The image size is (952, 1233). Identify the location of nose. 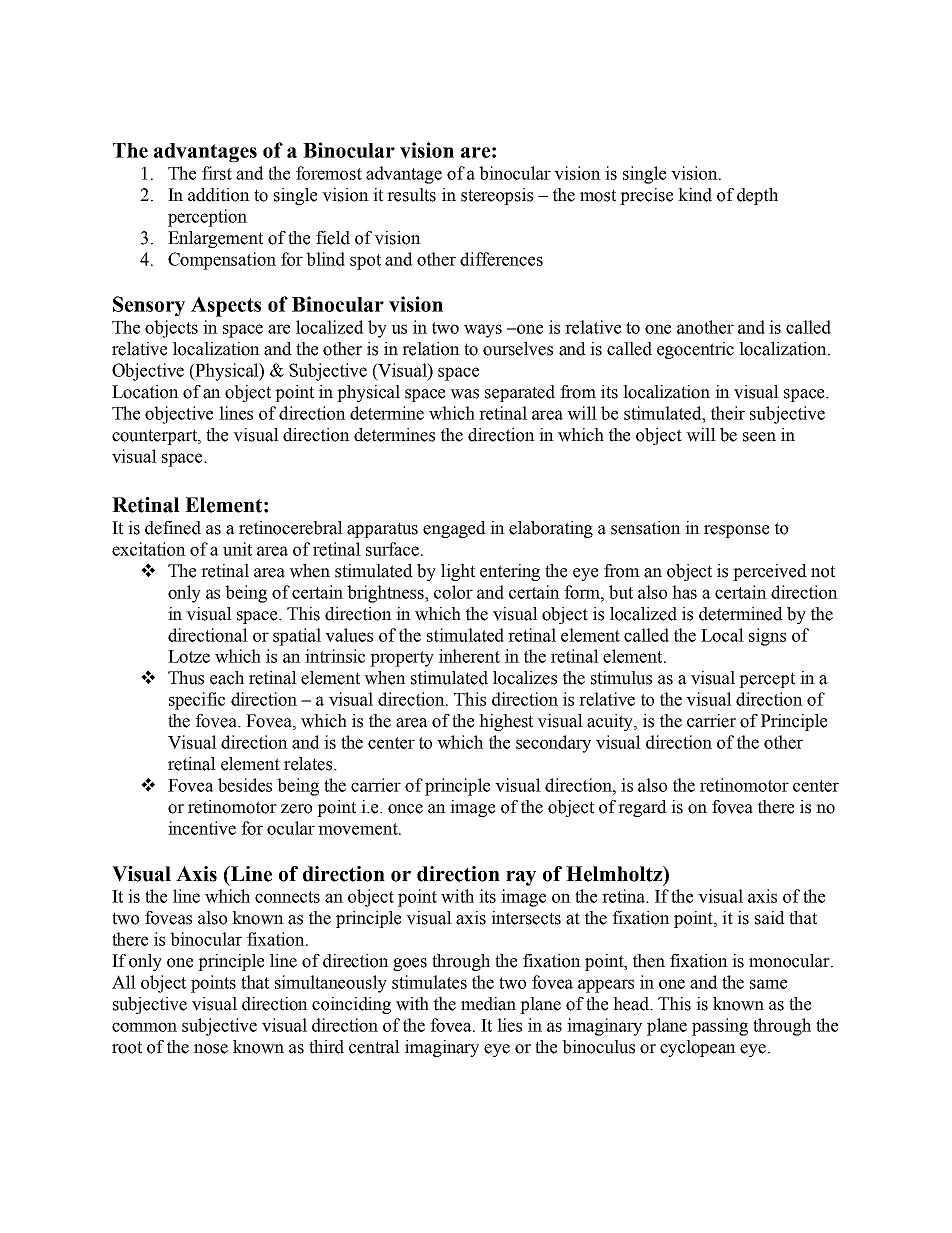
(211, 1049).
